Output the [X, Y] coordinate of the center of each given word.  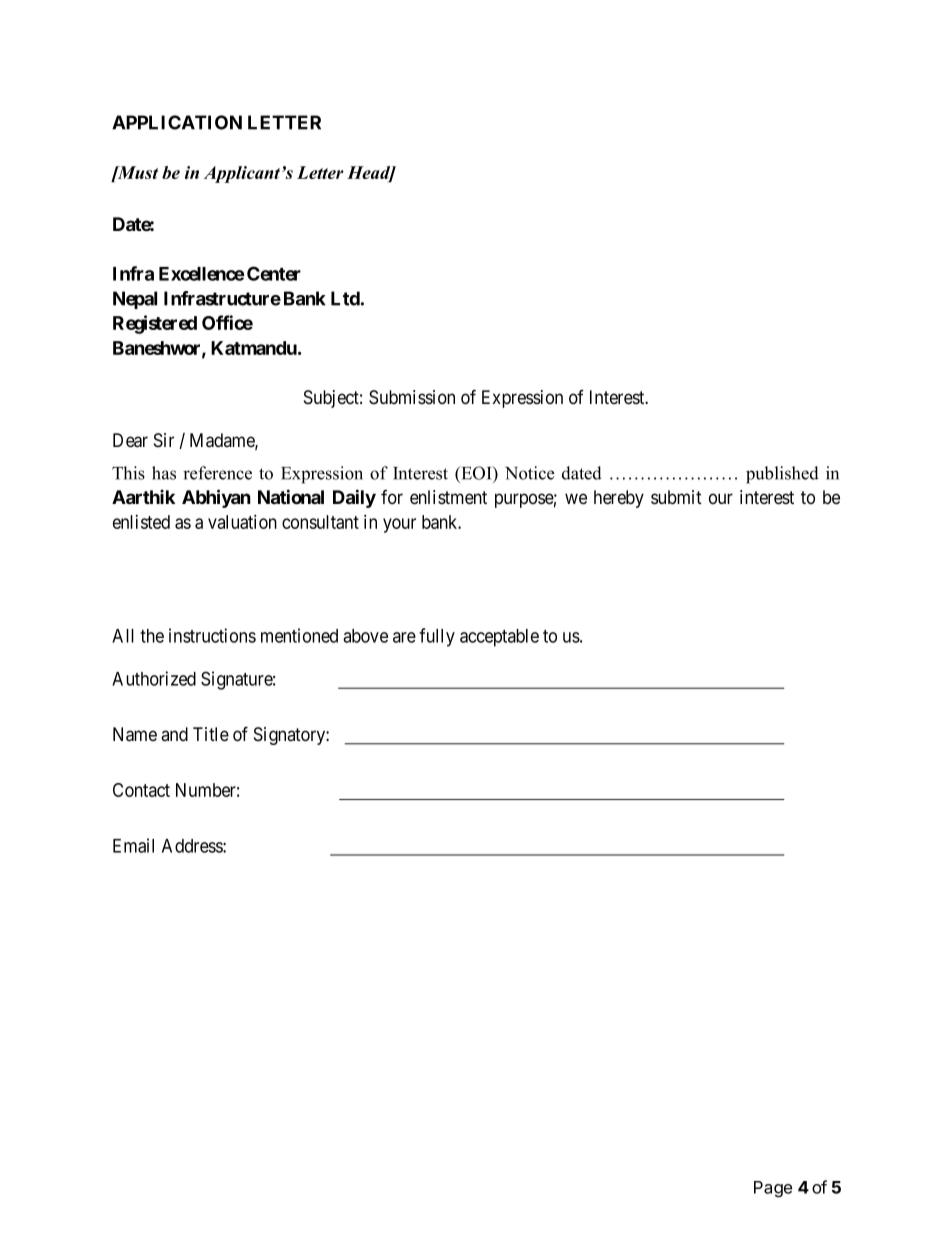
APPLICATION [177, 122]
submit [676, 497]
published [782, 475]
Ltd [345, 298]
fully [437, 637]
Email [133, 845]
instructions [212, 635]
